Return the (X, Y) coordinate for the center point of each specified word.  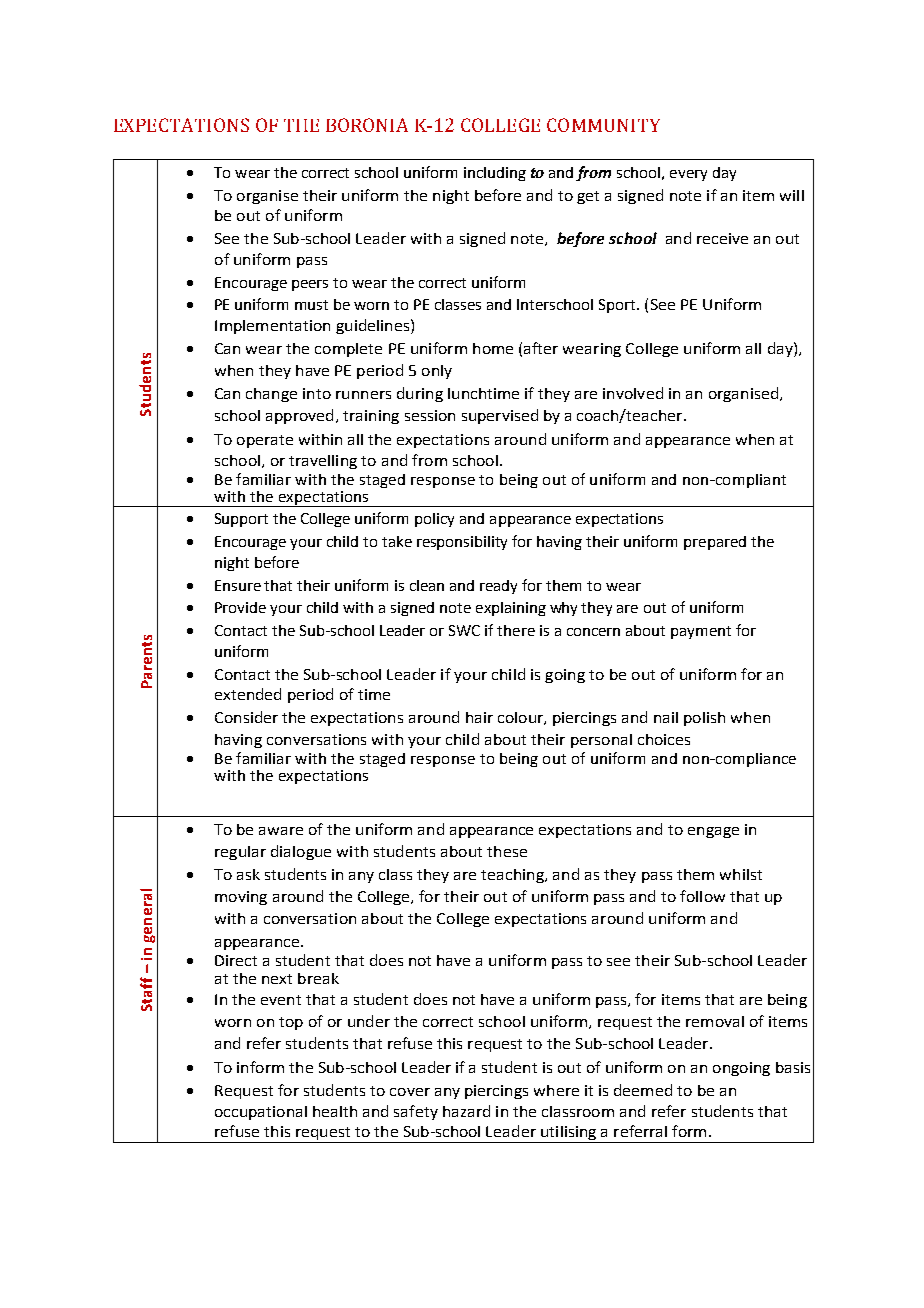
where (556, 1090)
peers (310, 285)
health (335, 1111)
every (688, 175)
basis (793, 1067)
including (495, 174)
